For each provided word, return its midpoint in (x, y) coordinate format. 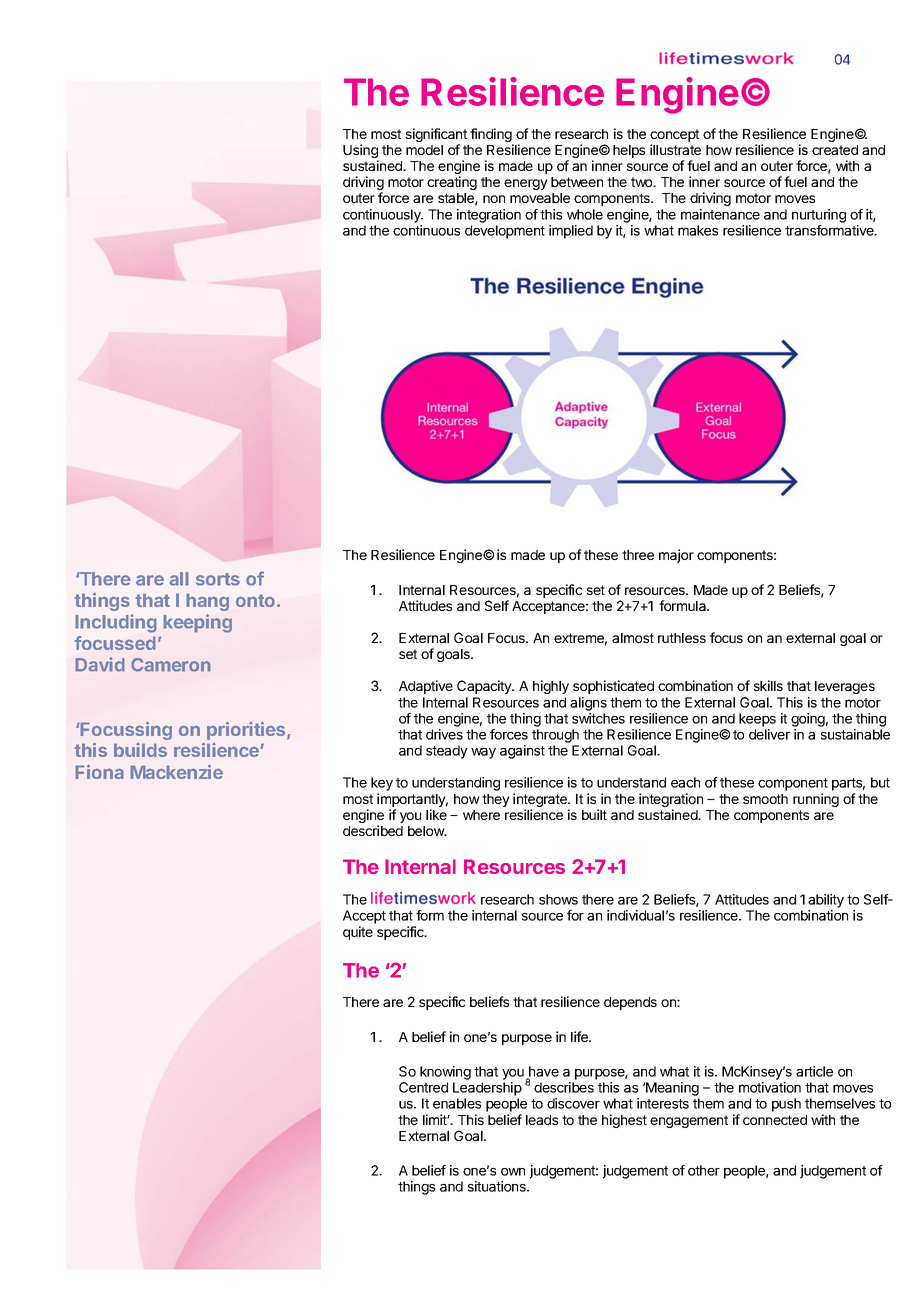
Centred (423, 1087)
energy (526, 184)
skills (768, 685)
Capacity (485, 687)
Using (361, 152)
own (513, 1172)
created (835, 150)
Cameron (171, 665)
